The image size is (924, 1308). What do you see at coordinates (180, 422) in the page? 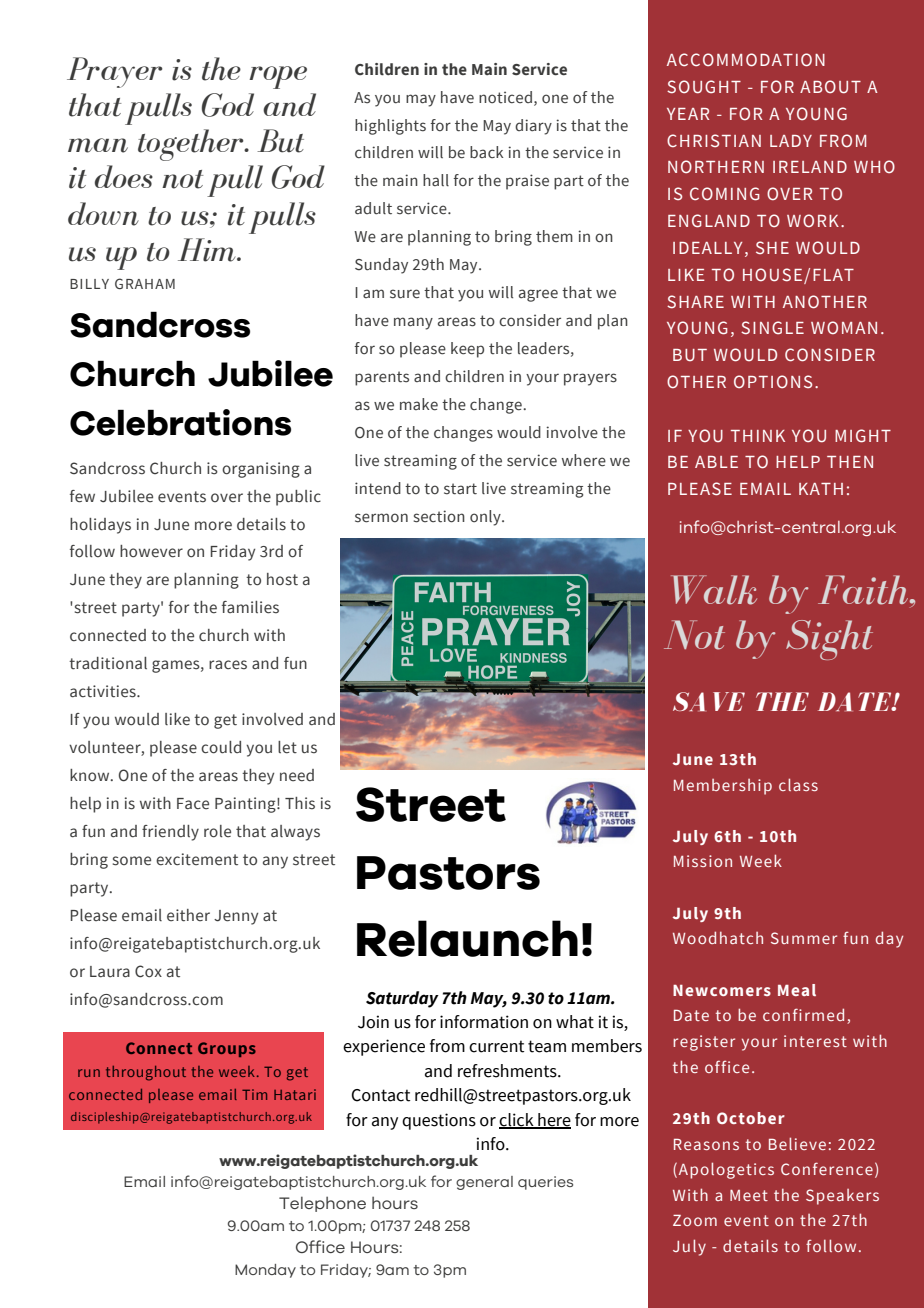
I see `Celebrations` at bounding box center [180, 422].
